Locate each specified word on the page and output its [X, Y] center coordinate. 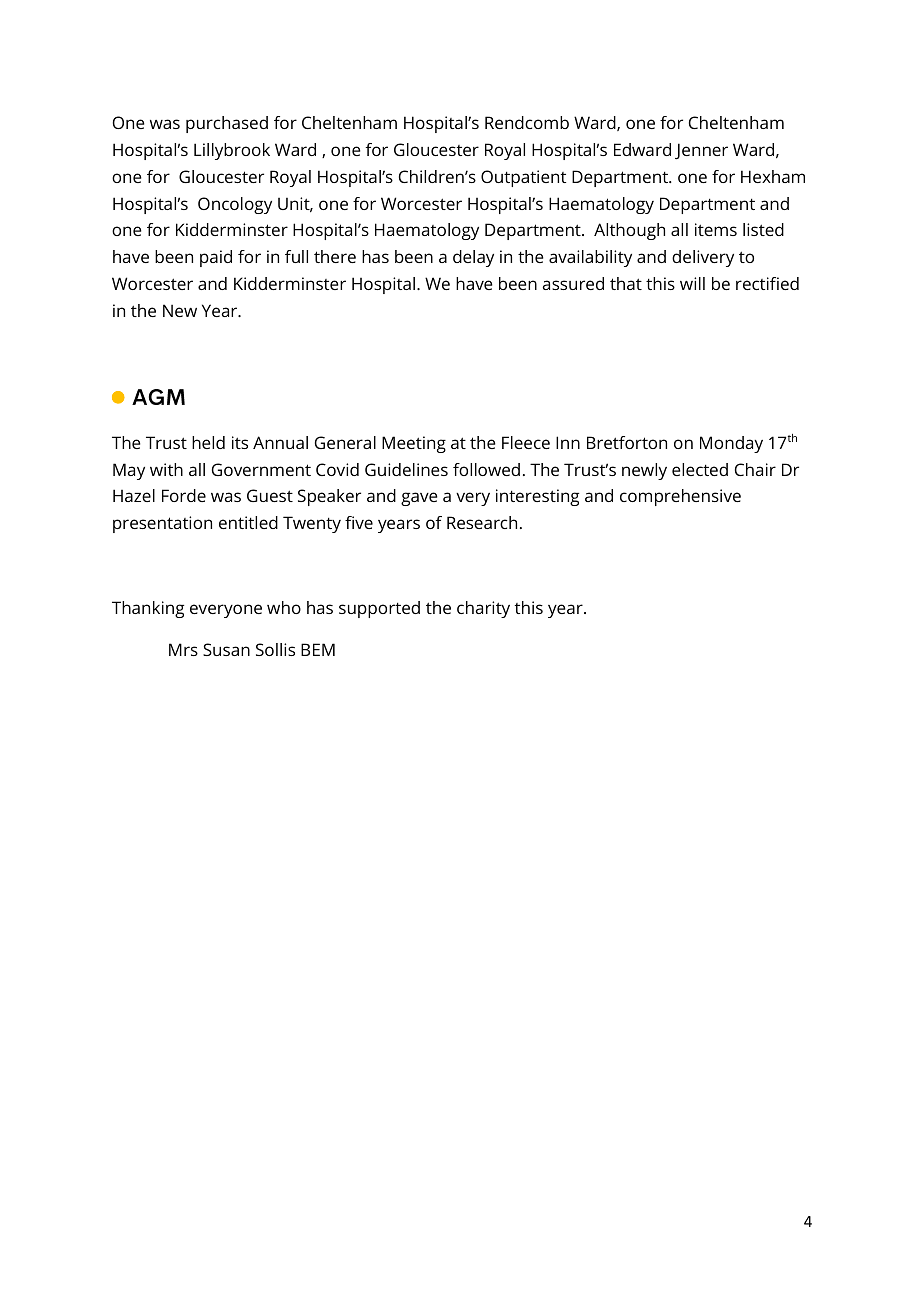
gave [419, 499]
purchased [227, 124]
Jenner [701, 151]
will [692, 283]
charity [483, 609]
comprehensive [680, 497]
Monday [731, 444]
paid [216, 258]
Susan [226, 649]
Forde [184, 495]
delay [473, 258]
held [208, 442]
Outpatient [523, 178]
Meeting [414, 444]
